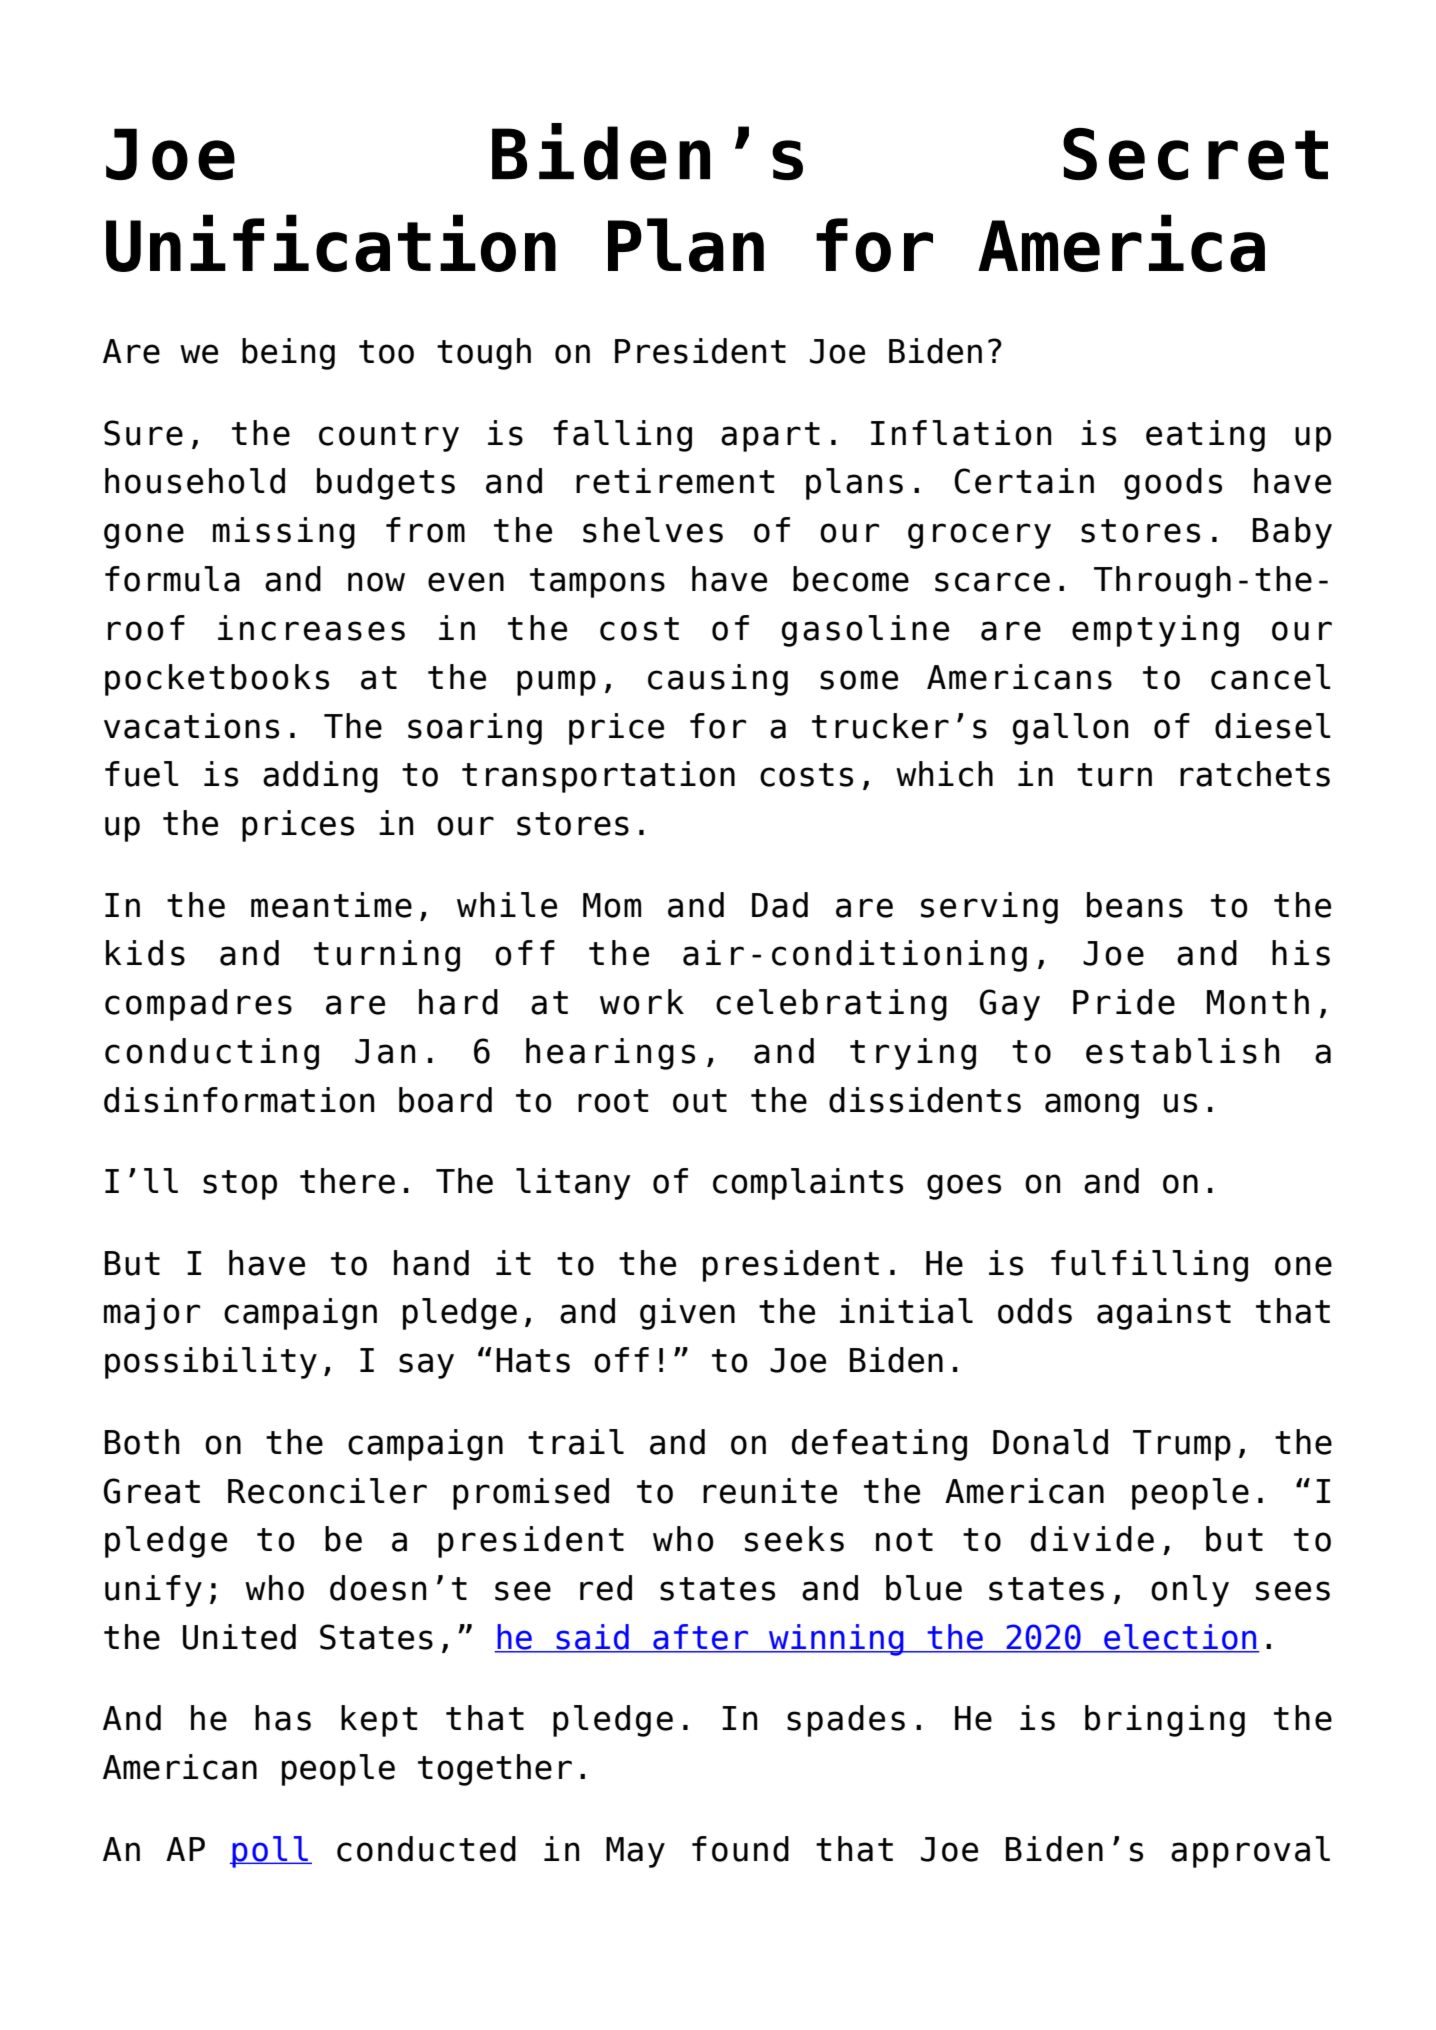 The image size is (1436, 2030). I want to click on work, so click(642, 1002).
